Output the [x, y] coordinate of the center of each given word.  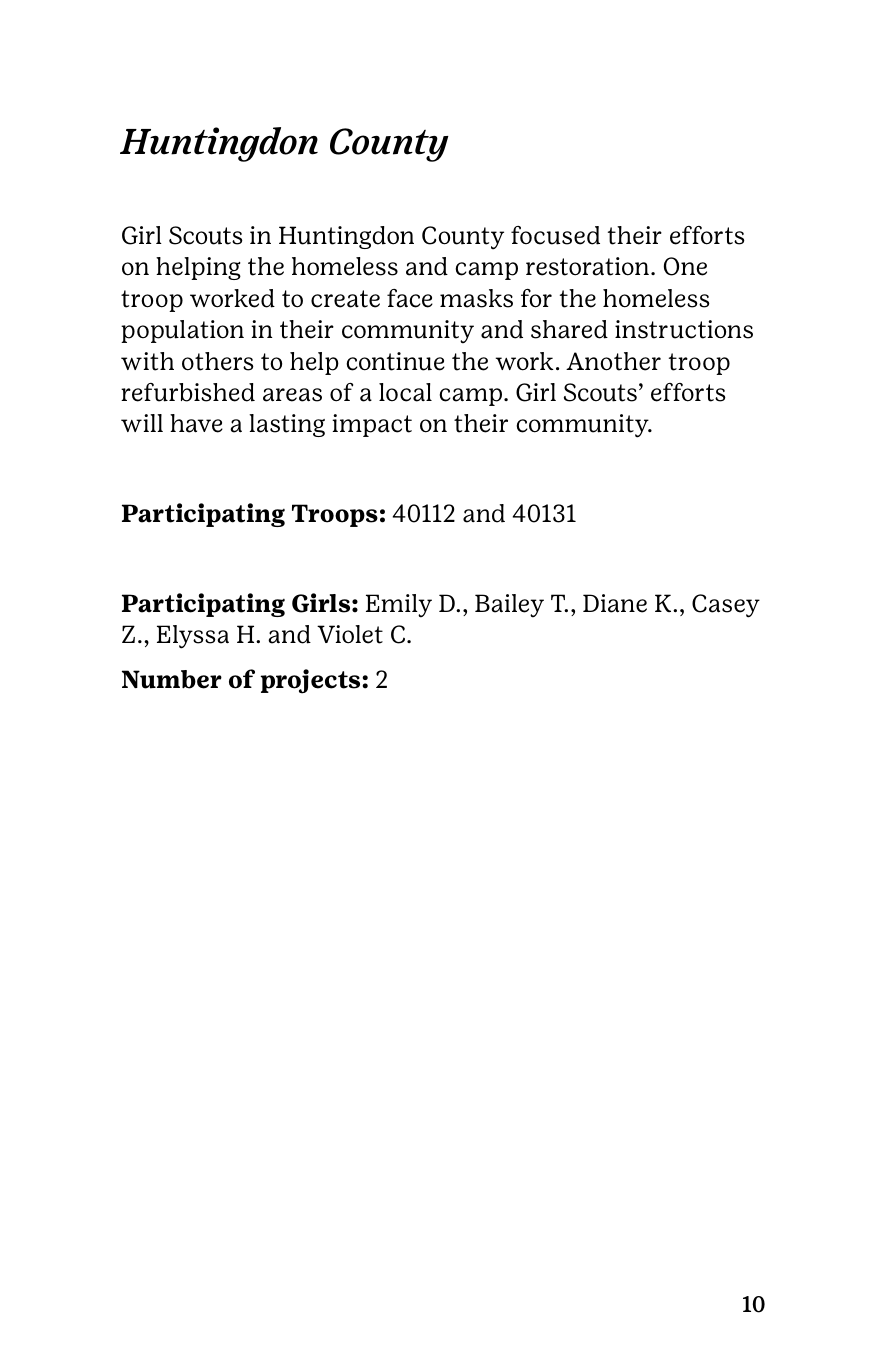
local [405, 392]
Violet [350, 634]
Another [613, 361]
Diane [615, 603]
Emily [399, 606]
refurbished [188, 392]
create [345, 299]
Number [172, 679]
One [685, 266]
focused [555, 235]
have [196, 423]
